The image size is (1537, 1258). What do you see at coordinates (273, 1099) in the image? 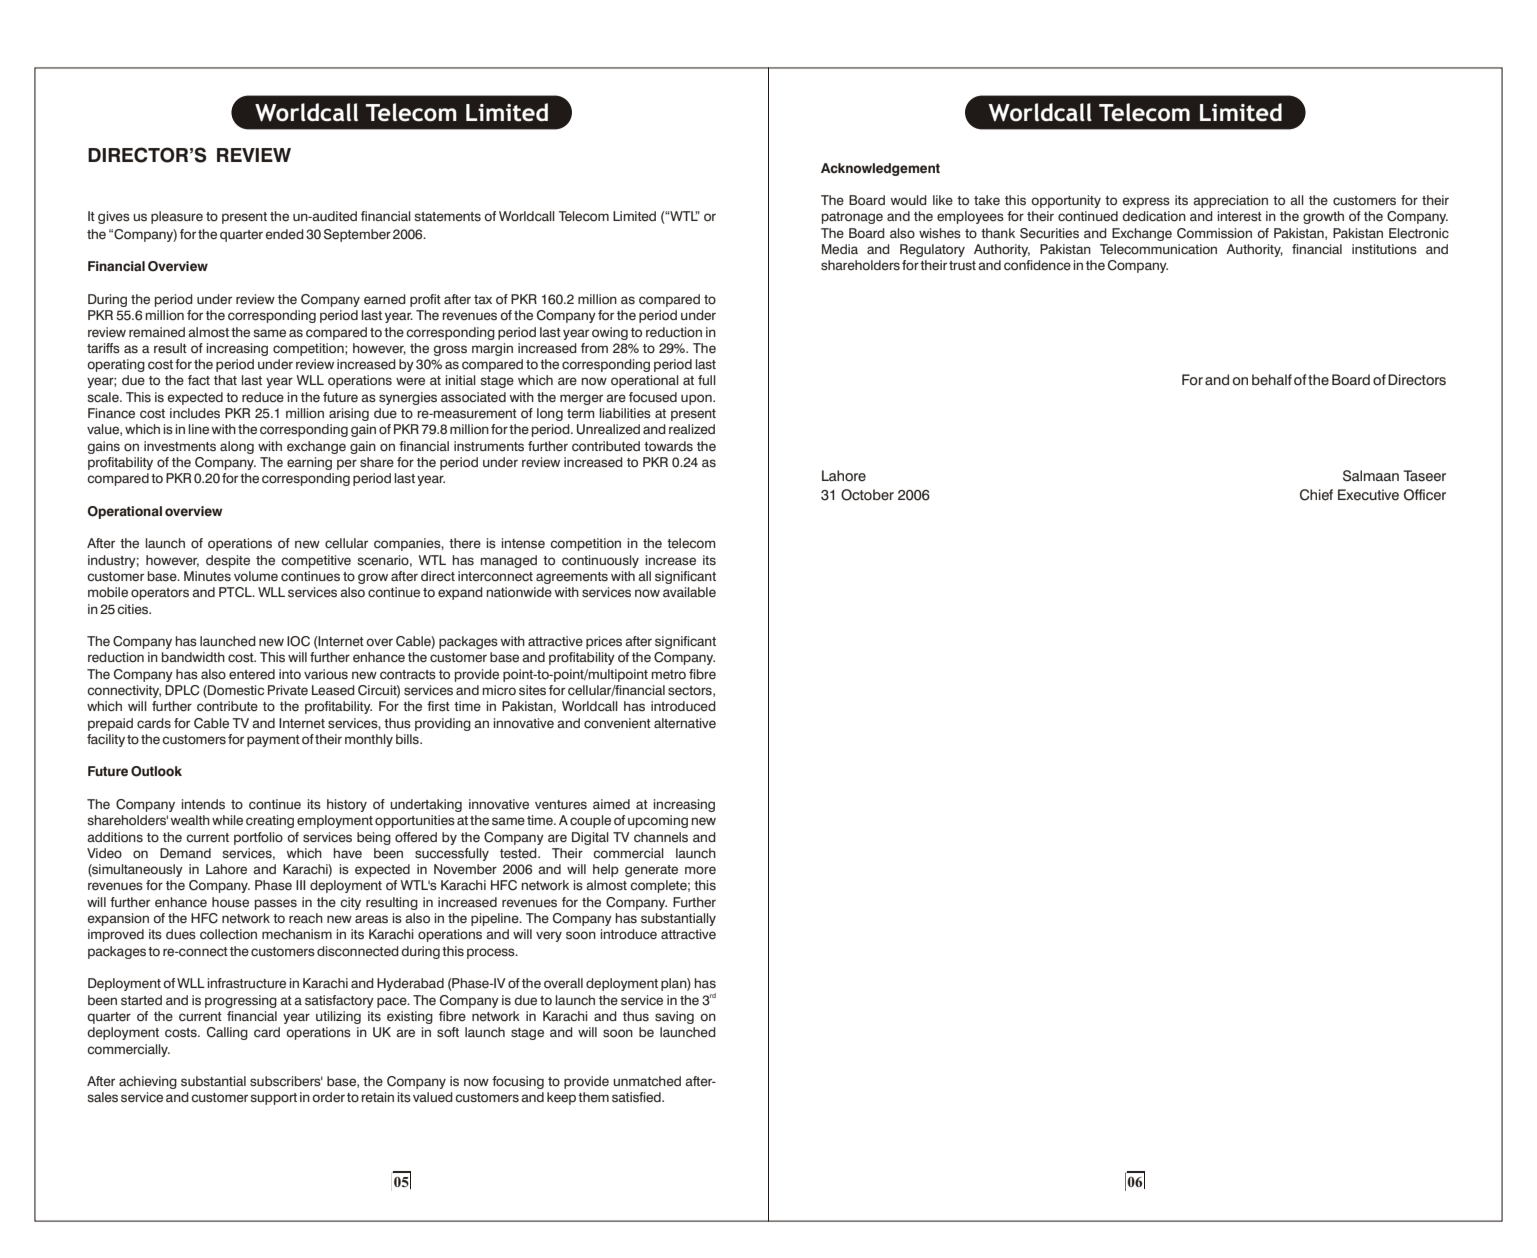
I see `support` at bounding box center [273, 1099].
